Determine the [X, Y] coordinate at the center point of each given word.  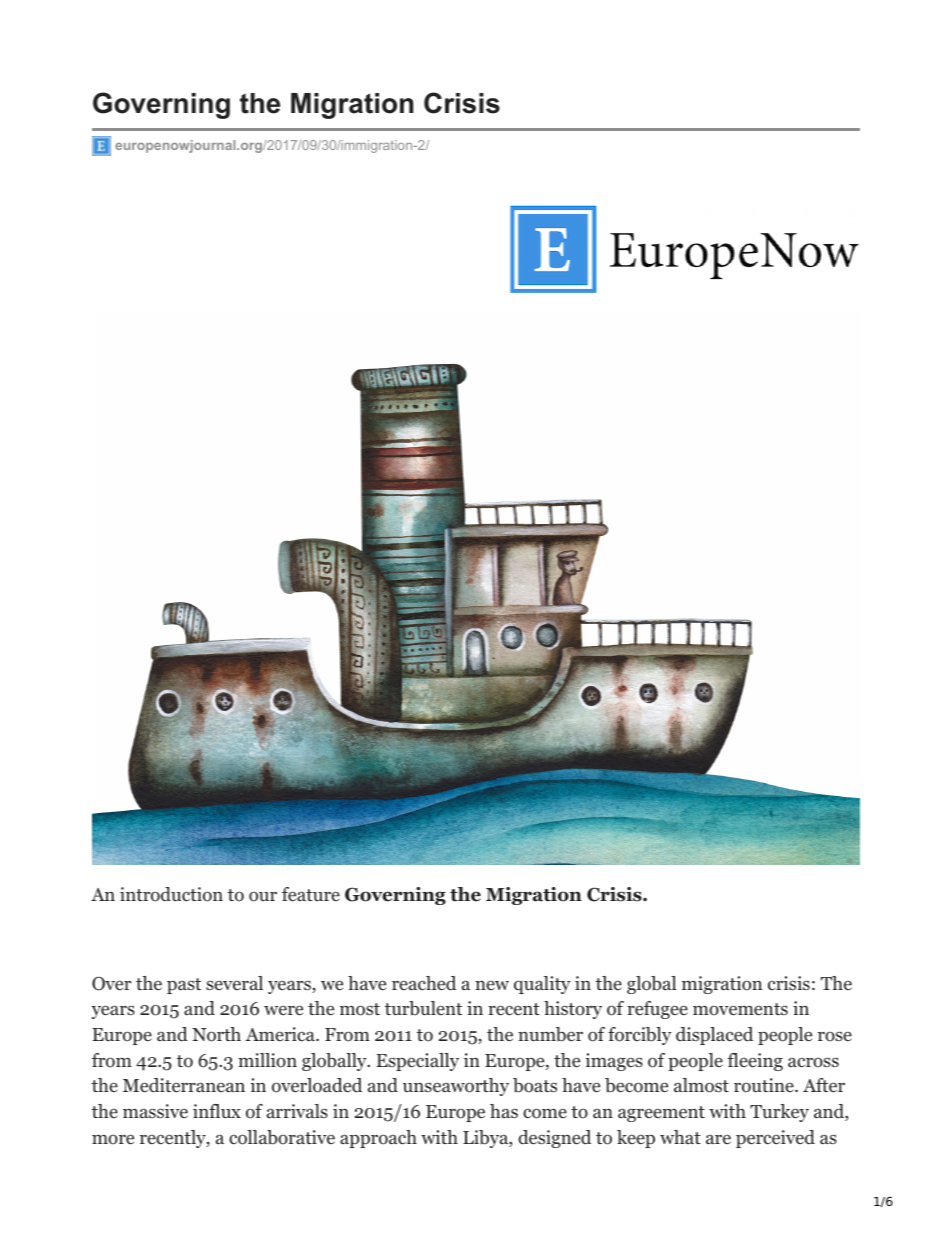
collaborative [282, 1137]
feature [311, 894]
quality [542, 985]
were [283, 1010]
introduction [171, 894]
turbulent [423, 1008]
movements [740, 1009]
